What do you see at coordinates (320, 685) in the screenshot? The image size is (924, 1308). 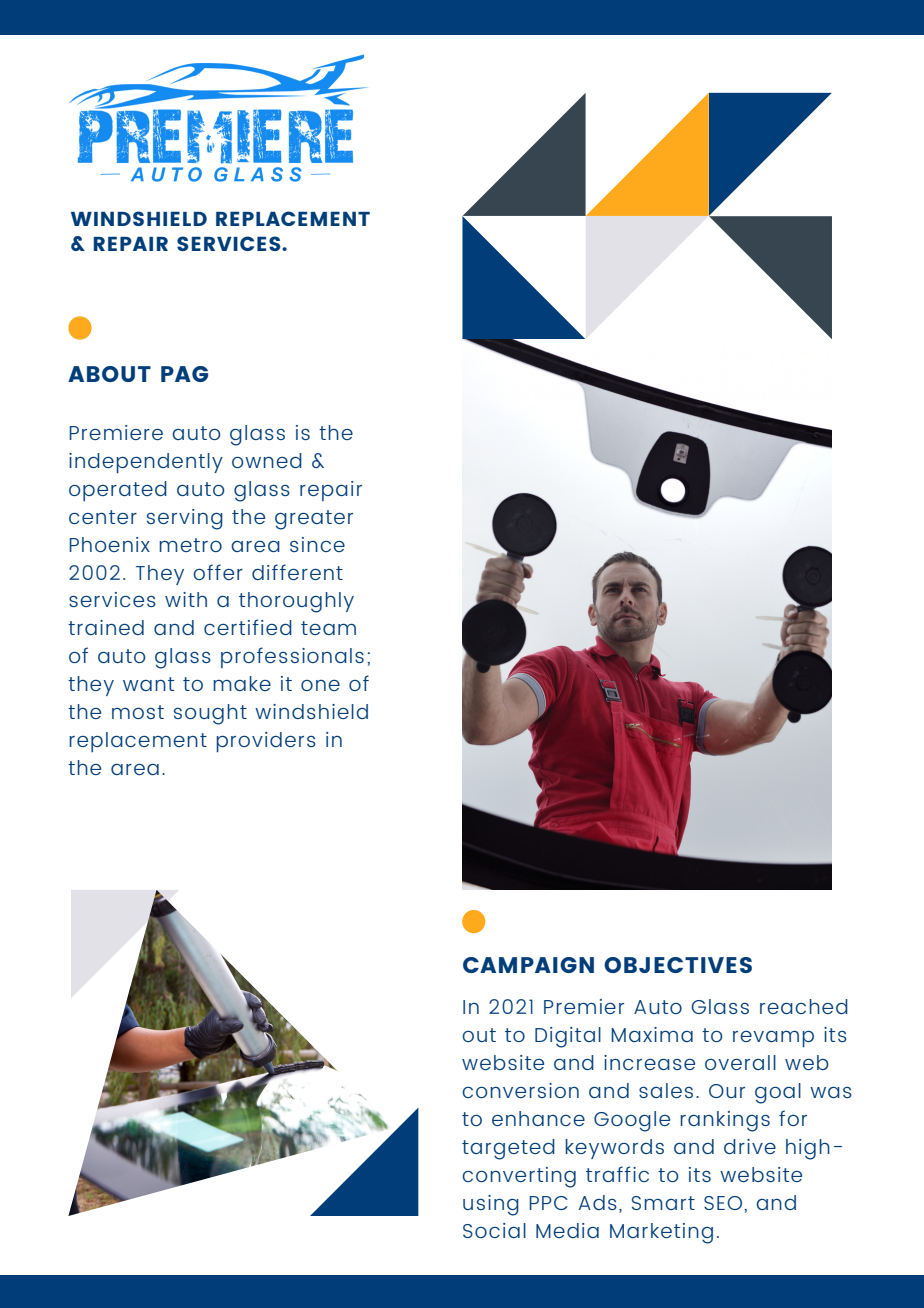 I see `one` at bounding box center [320, 685].
